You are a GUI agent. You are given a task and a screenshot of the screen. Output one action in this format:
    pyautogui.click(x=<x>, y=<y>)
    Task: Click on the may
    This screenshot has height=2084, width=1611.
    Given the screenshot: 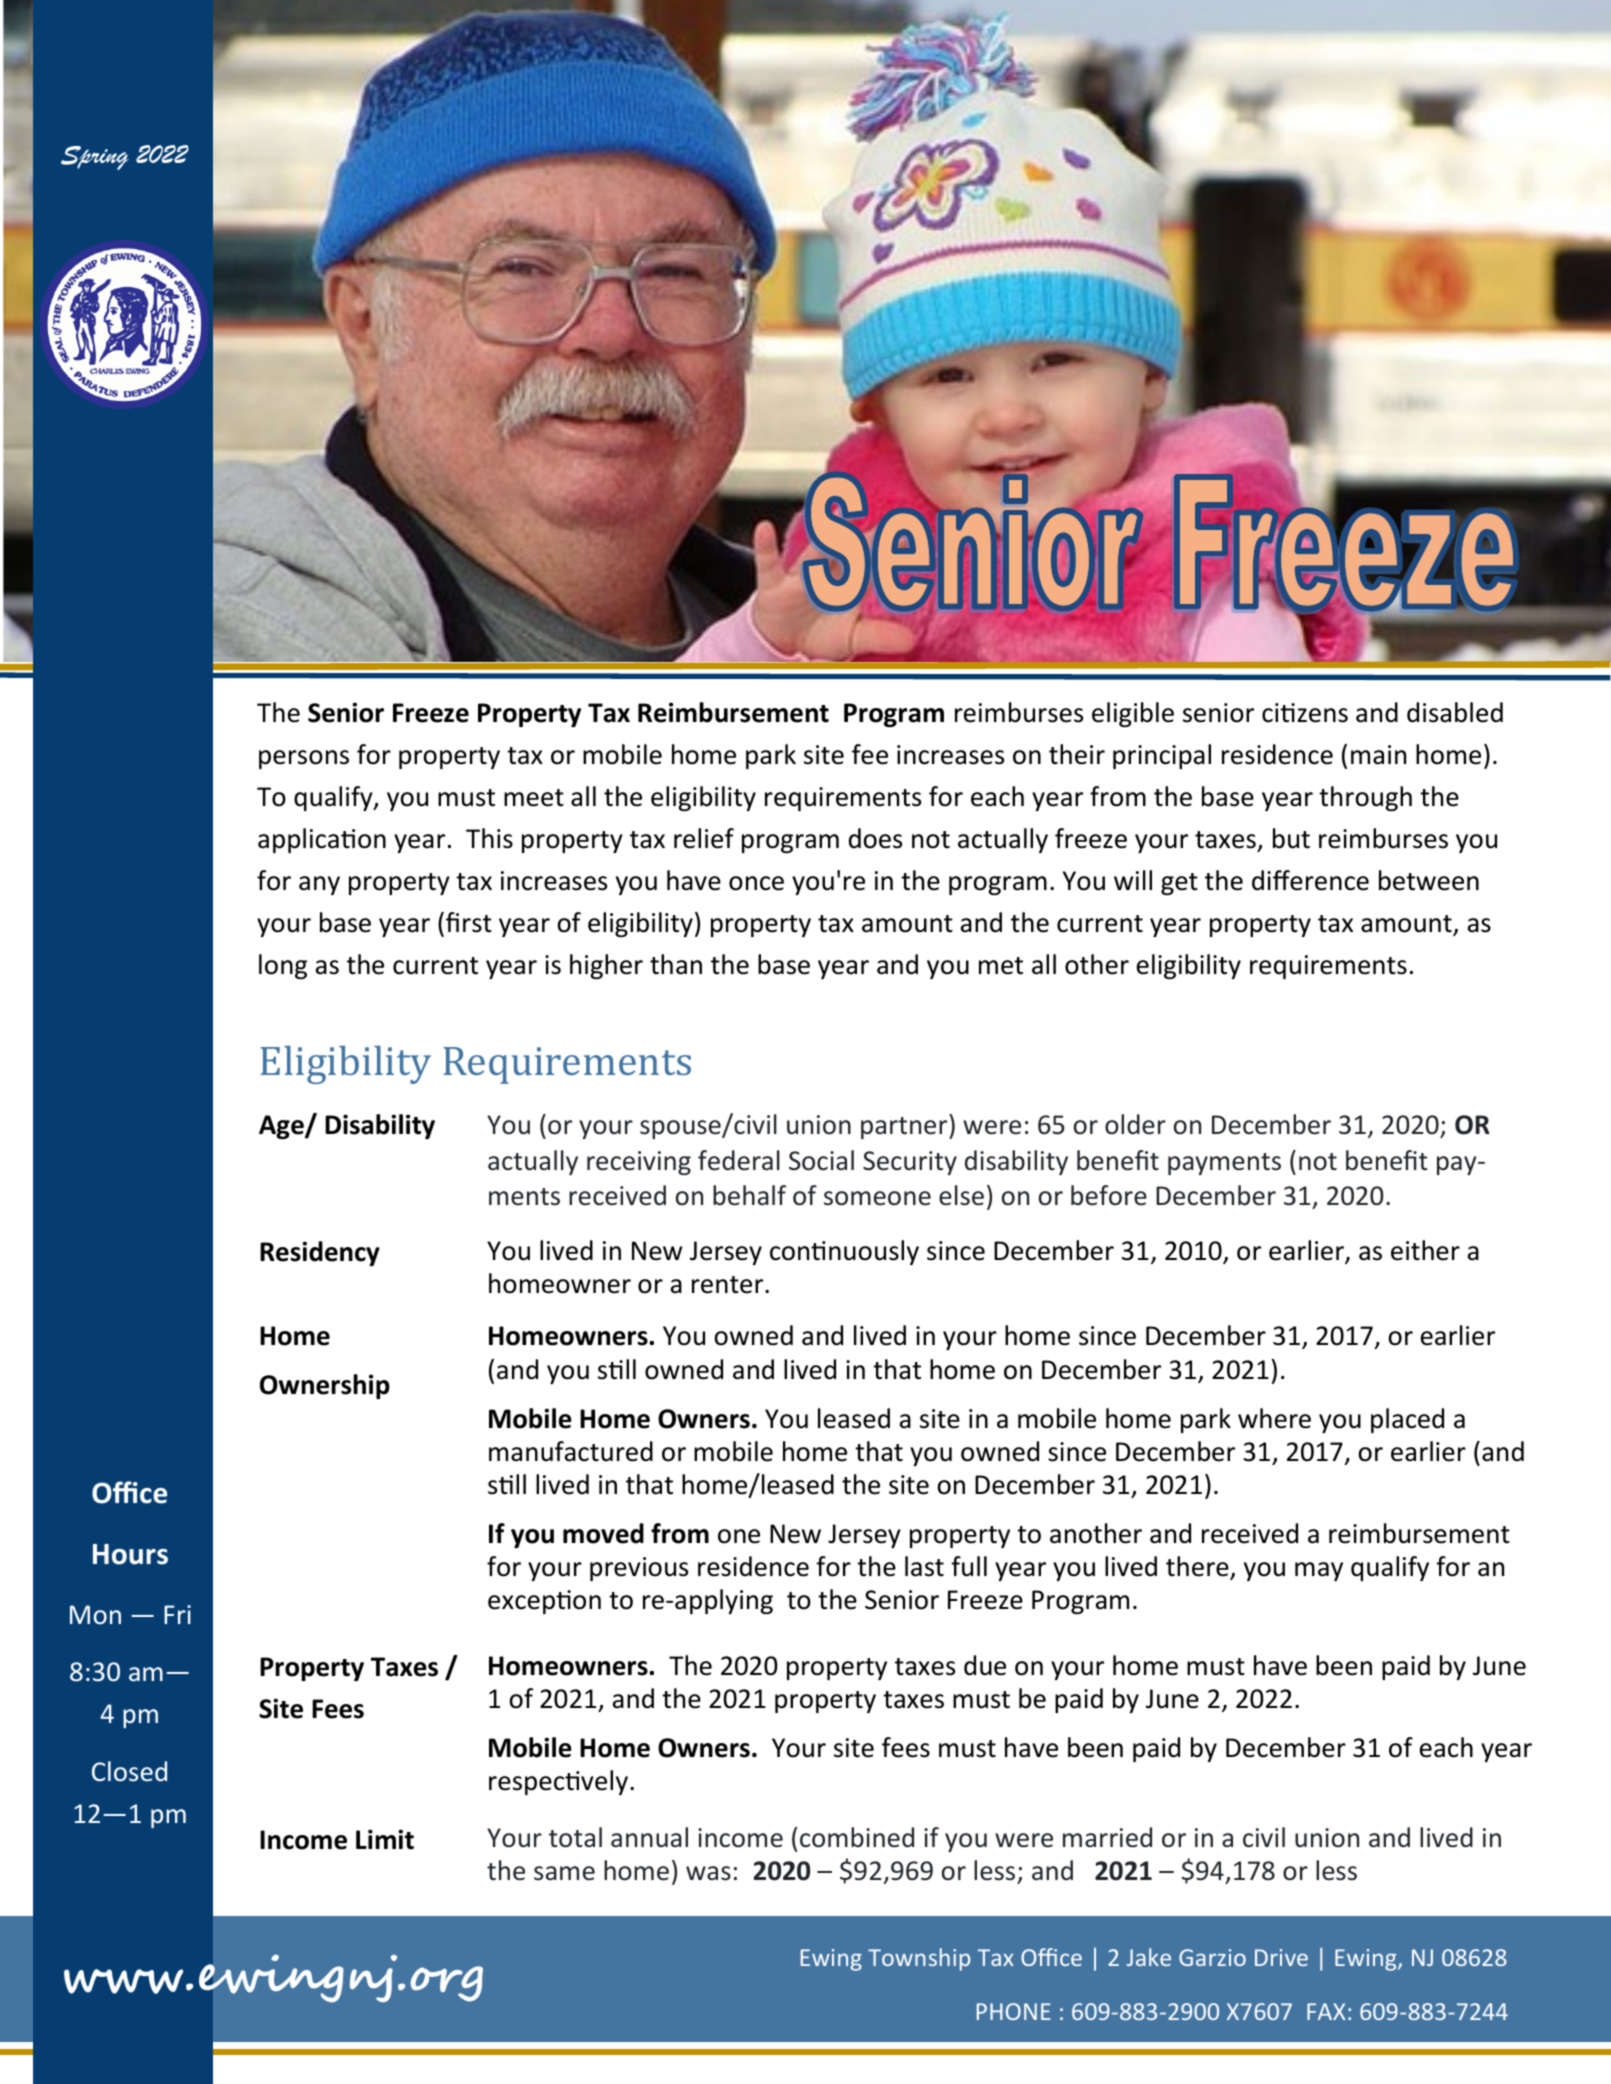 What is the action you would take?
    pyautogui.click(x=1319, y=1571)
